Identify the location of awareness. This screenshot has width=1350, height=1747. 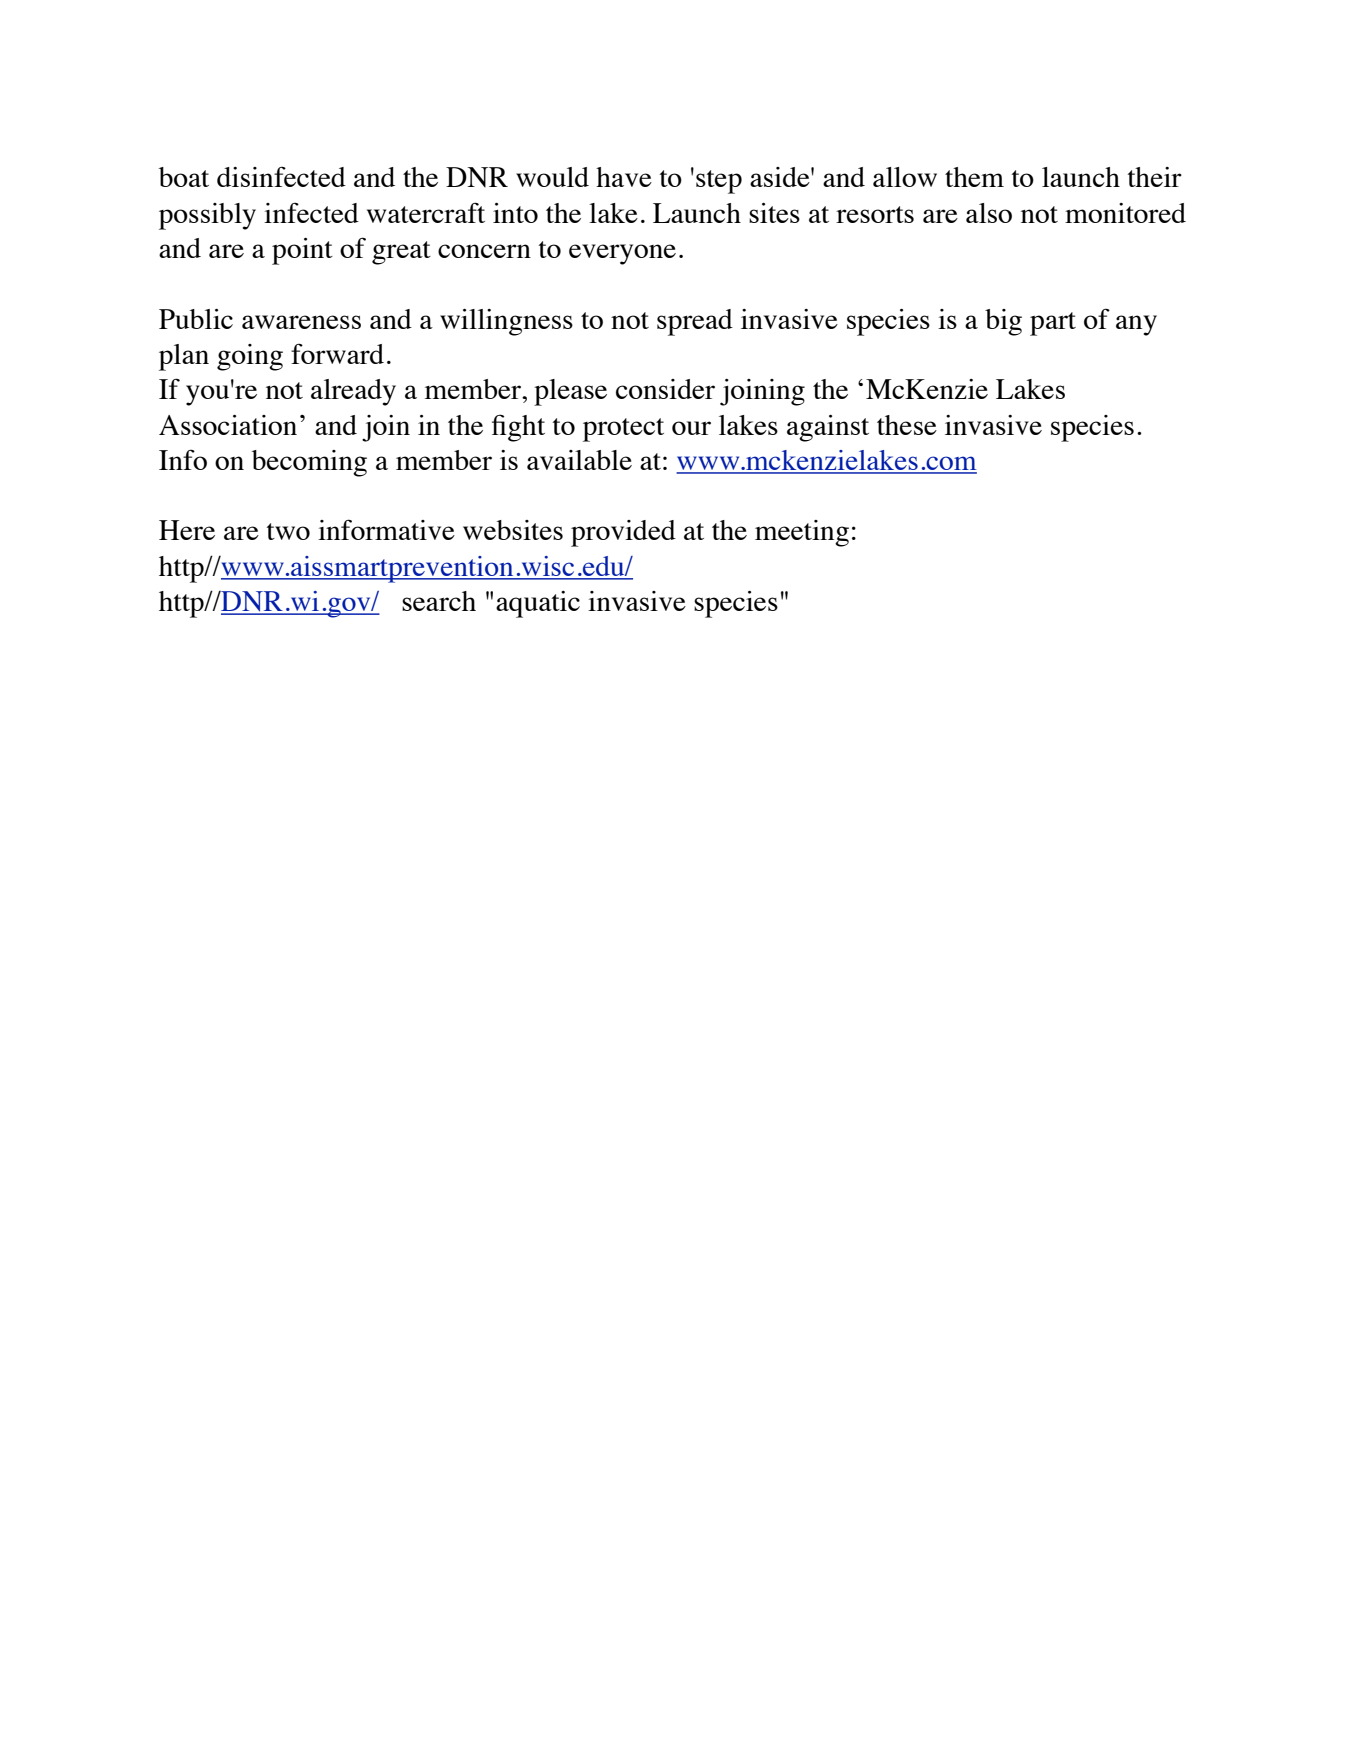
(301, 322).
